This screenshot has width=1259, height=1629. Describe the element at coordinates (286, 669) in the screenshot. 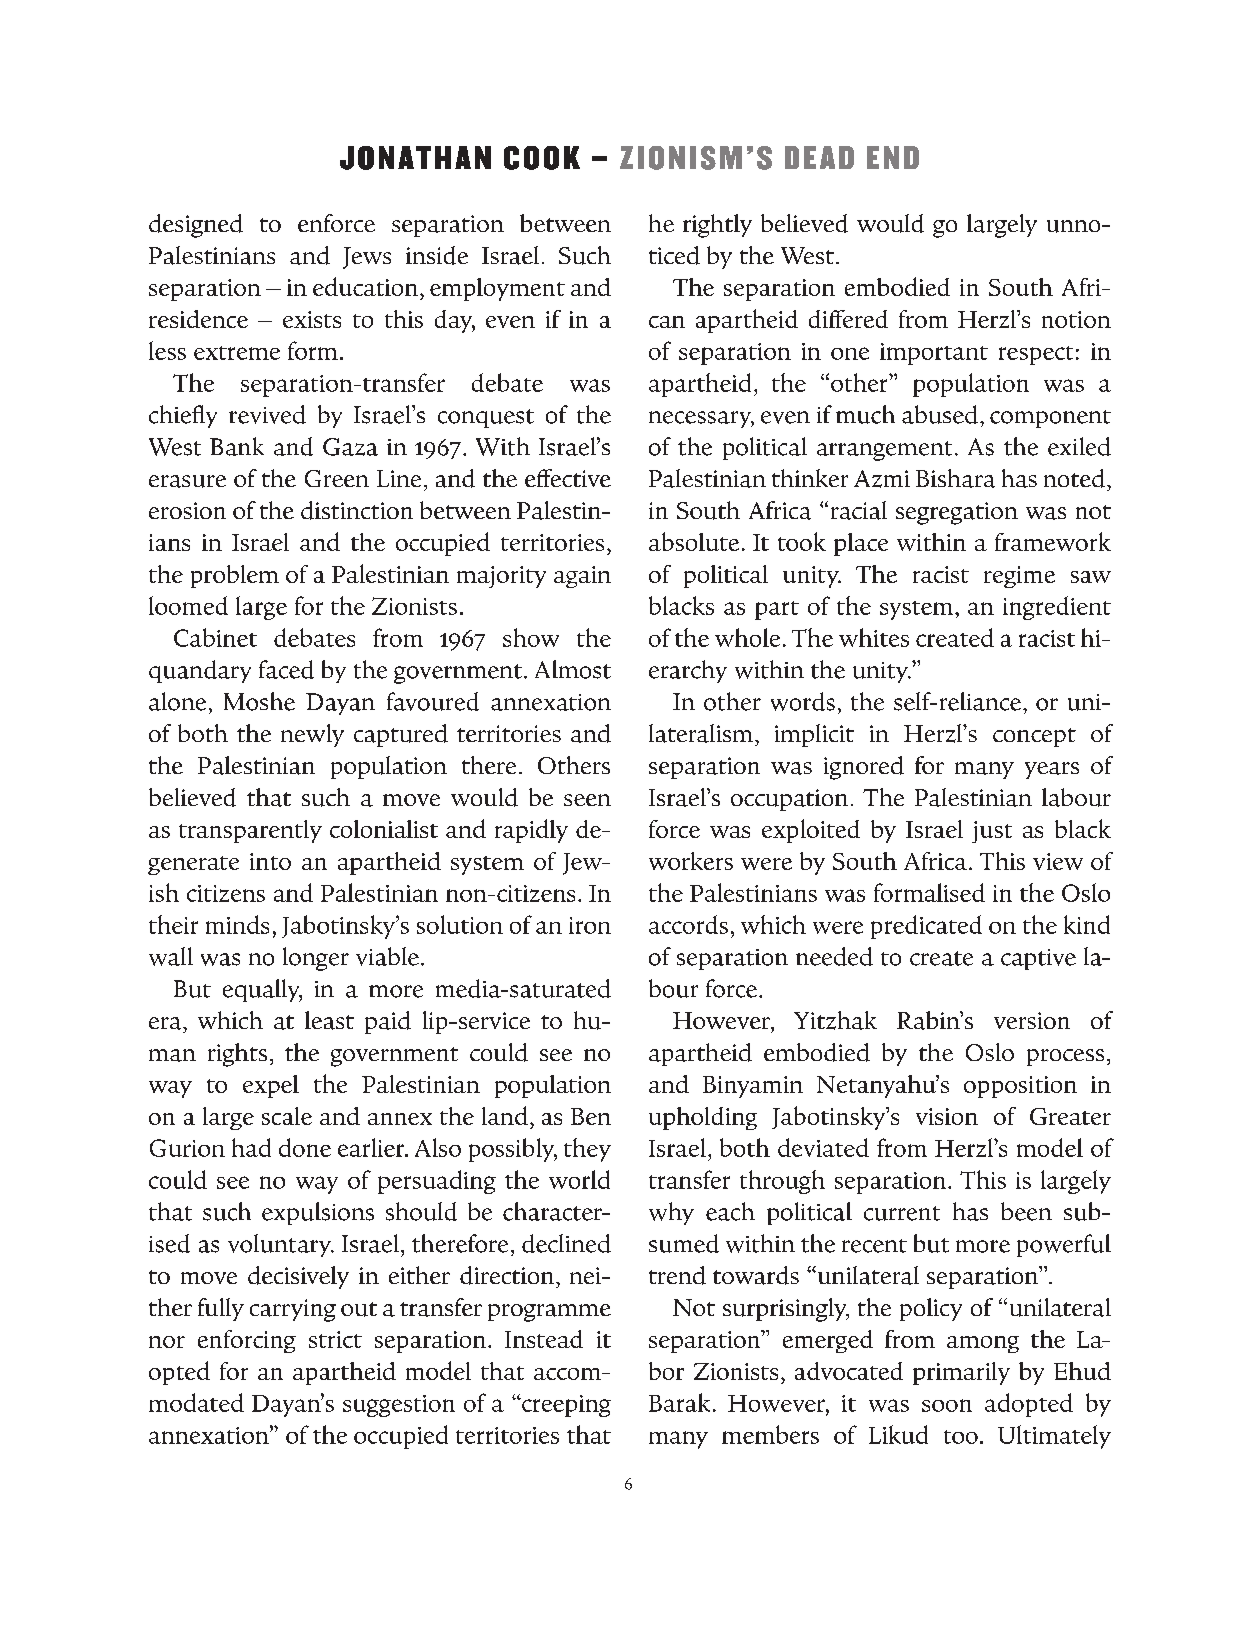

I see `faced` at that location.
